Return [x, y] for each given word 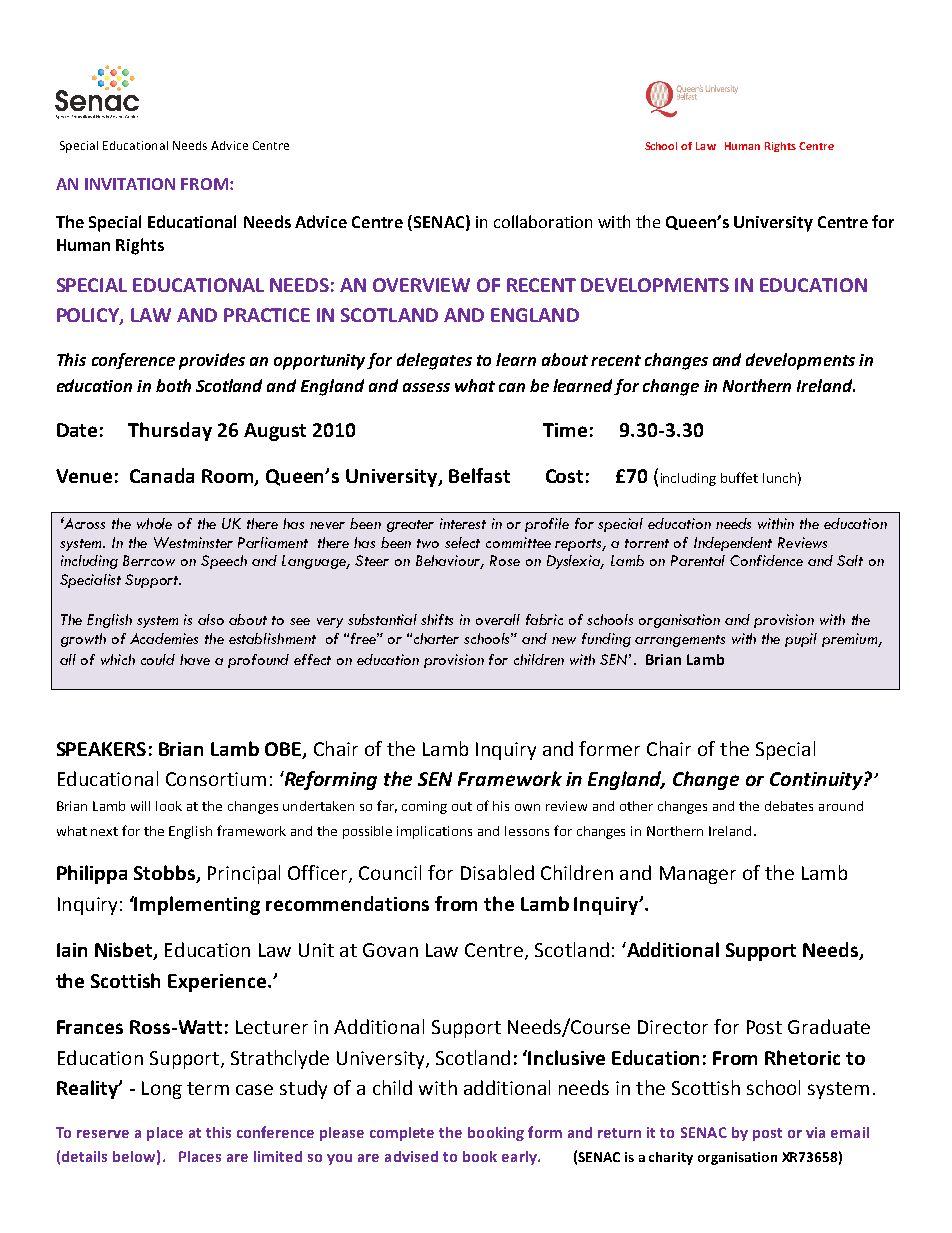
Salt [850, 560]
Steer [372, 560]
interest [463, 523]
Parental [698, 560]
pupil [801, 640]
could [158, 659]
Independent [733, 544]
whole [154, 523]
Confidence [766, 560]
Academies [164, 638]
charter [436, 638]
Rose [505, 560]
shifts [437, 619]
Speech [224, 562]
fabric [544, 619]
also [211, 619]
